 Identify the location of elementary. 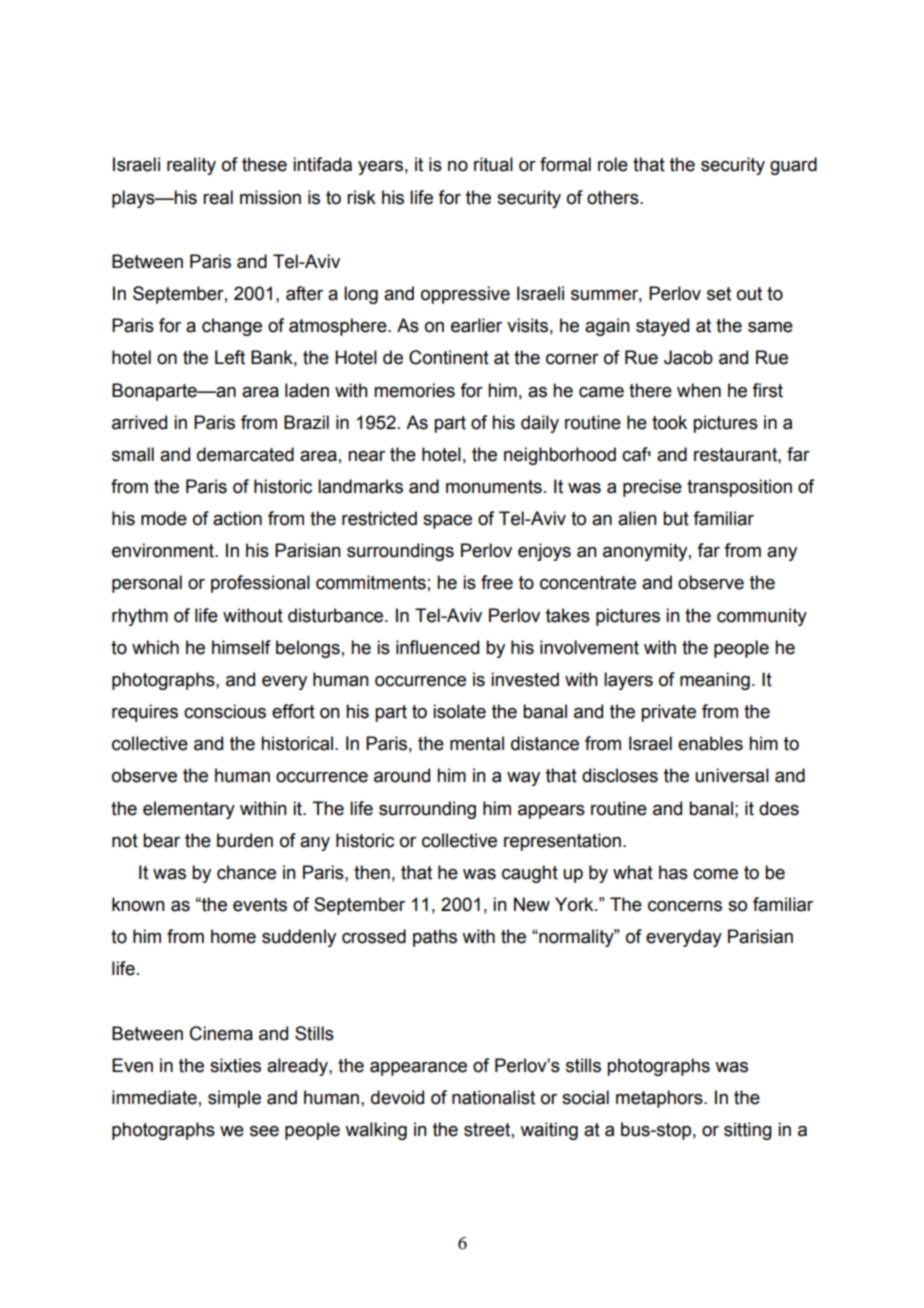
(189, 810).
